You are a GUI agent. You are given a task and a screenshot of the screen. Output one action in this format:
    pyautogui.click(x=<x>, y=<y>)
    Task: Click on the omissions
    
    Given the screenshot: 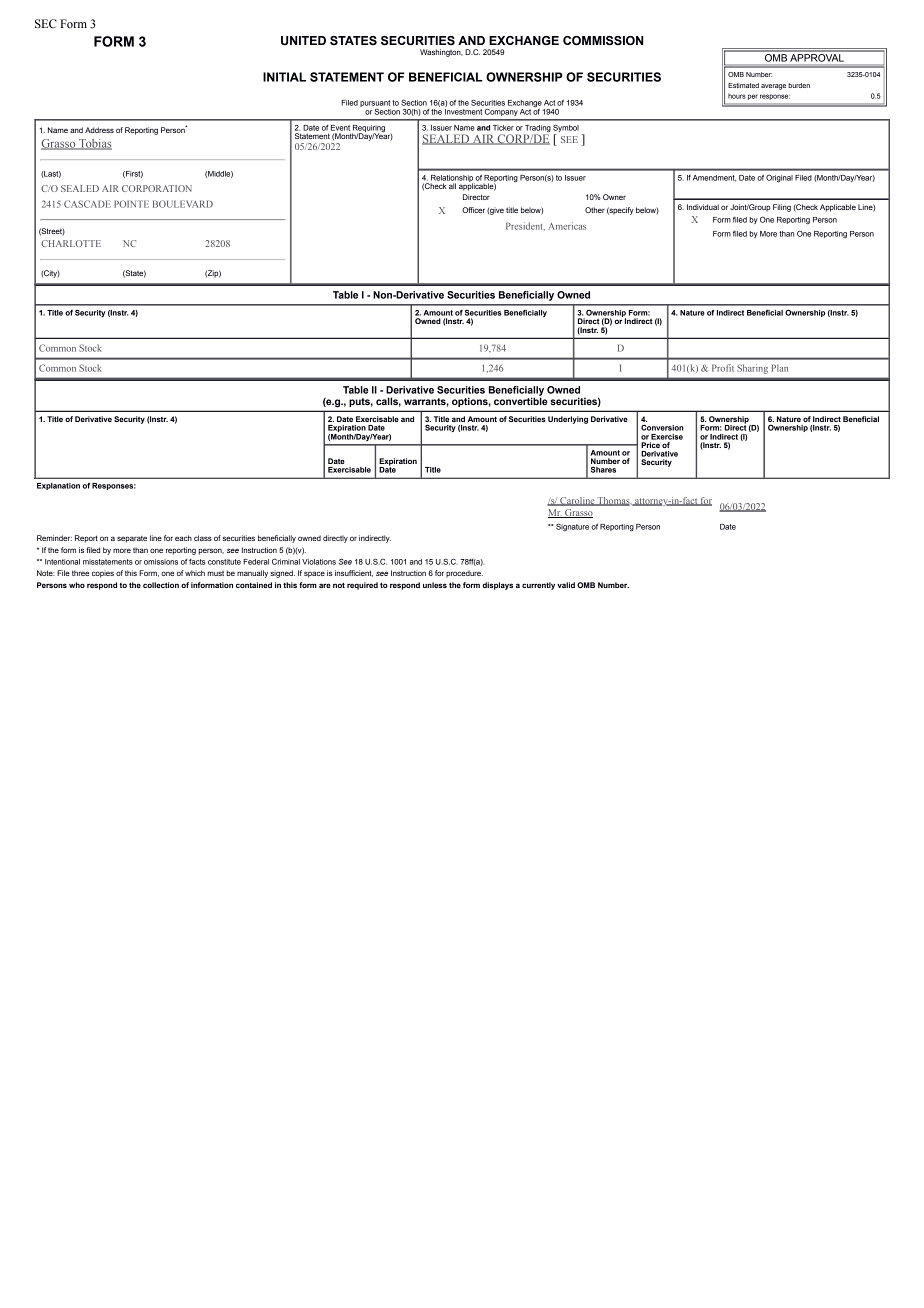 What is the action you would take?
    pyautogui.click(x=161, y=562)
